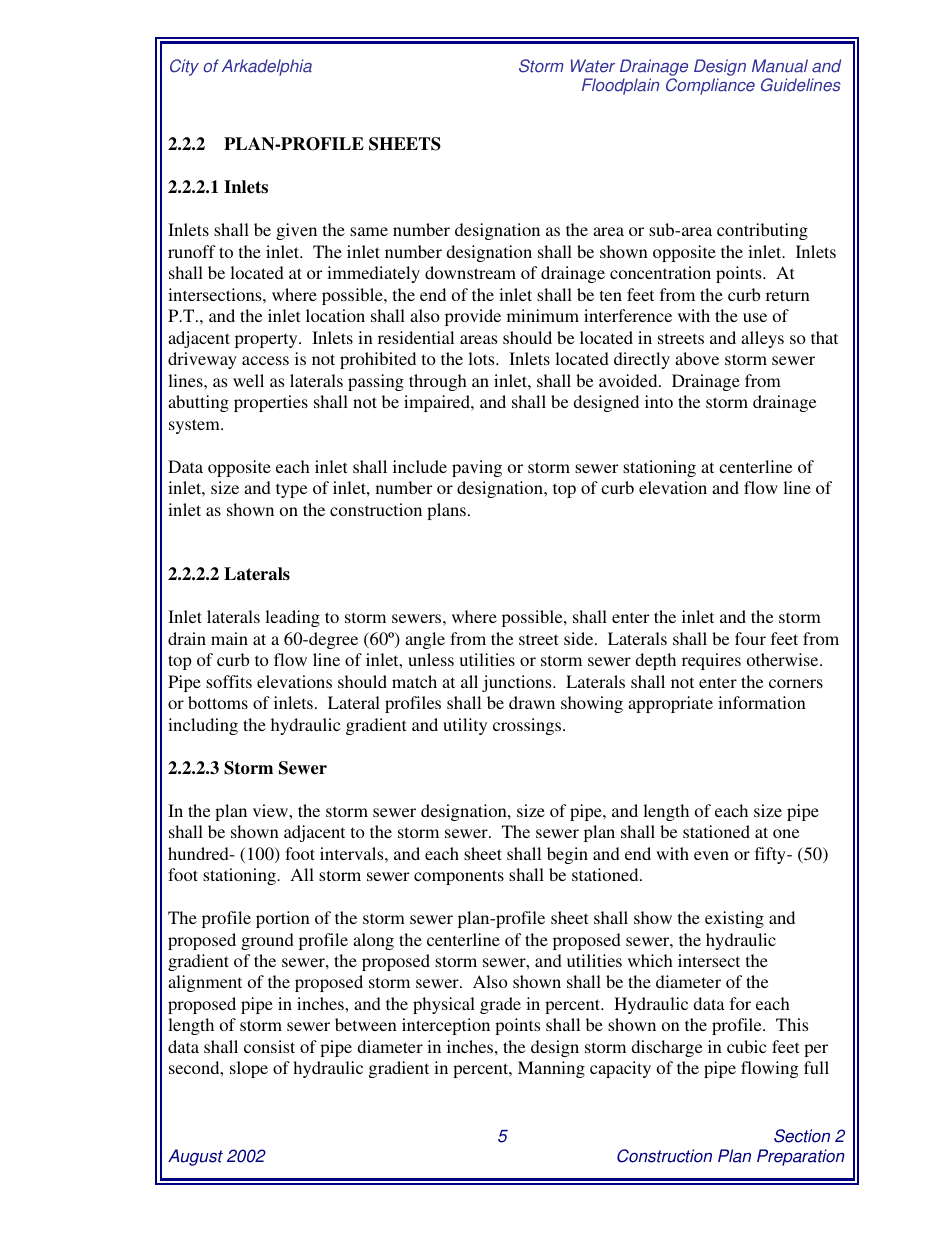 The image size is (952, 1233). I want to click on junctions, so click(518, 683).
